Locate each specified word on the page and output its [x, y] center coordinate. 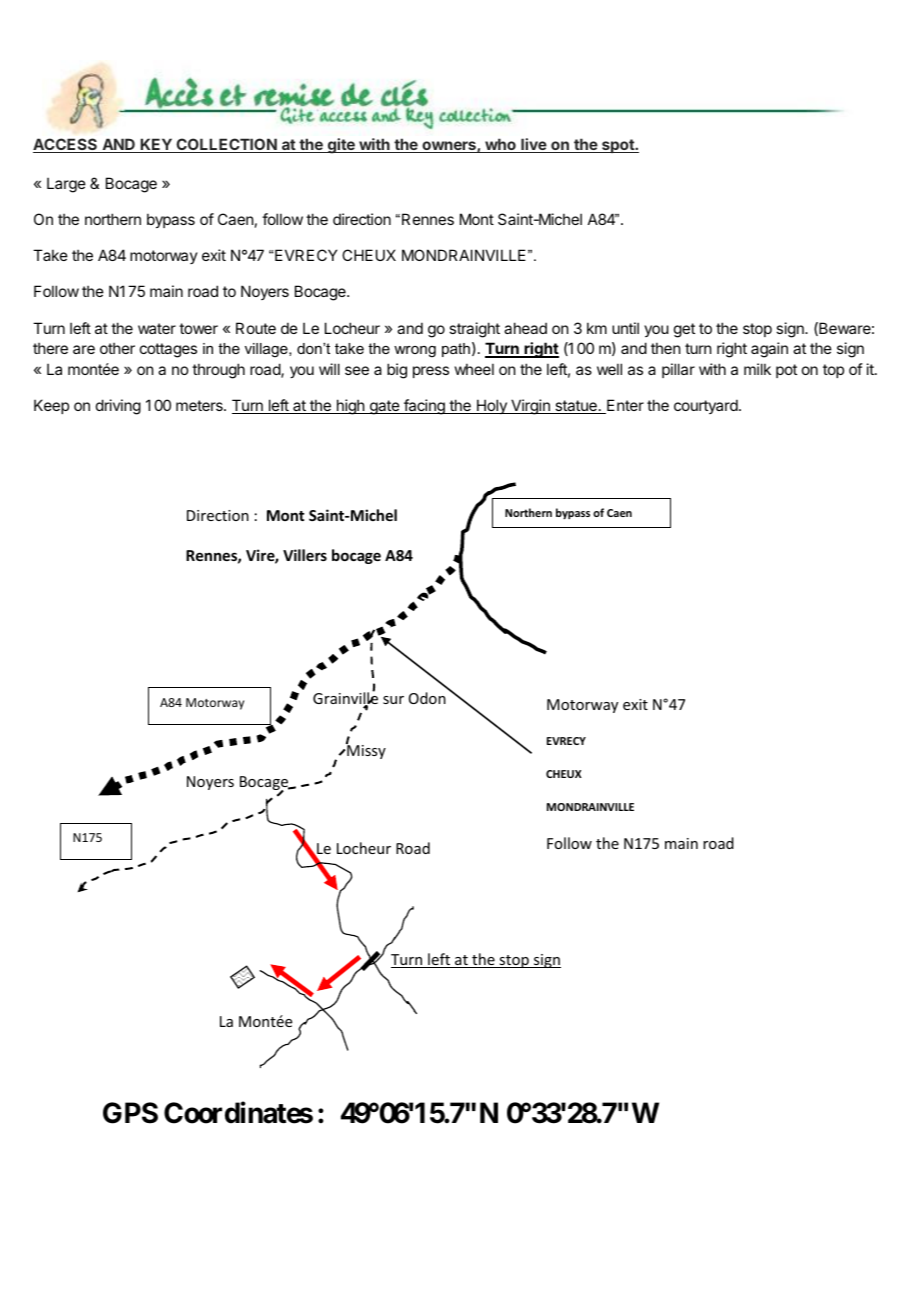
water [157, 328]
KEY [156, 145]
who [500, 145]
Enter [624, 406]
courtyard [707, 406]
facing [424, 407]
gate [385, 407]
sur [393, 700]
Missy [365, 751]
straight [474, 330]
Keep [51, 406]
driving [118, 407]
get [684, 330]
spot [618, 146]
